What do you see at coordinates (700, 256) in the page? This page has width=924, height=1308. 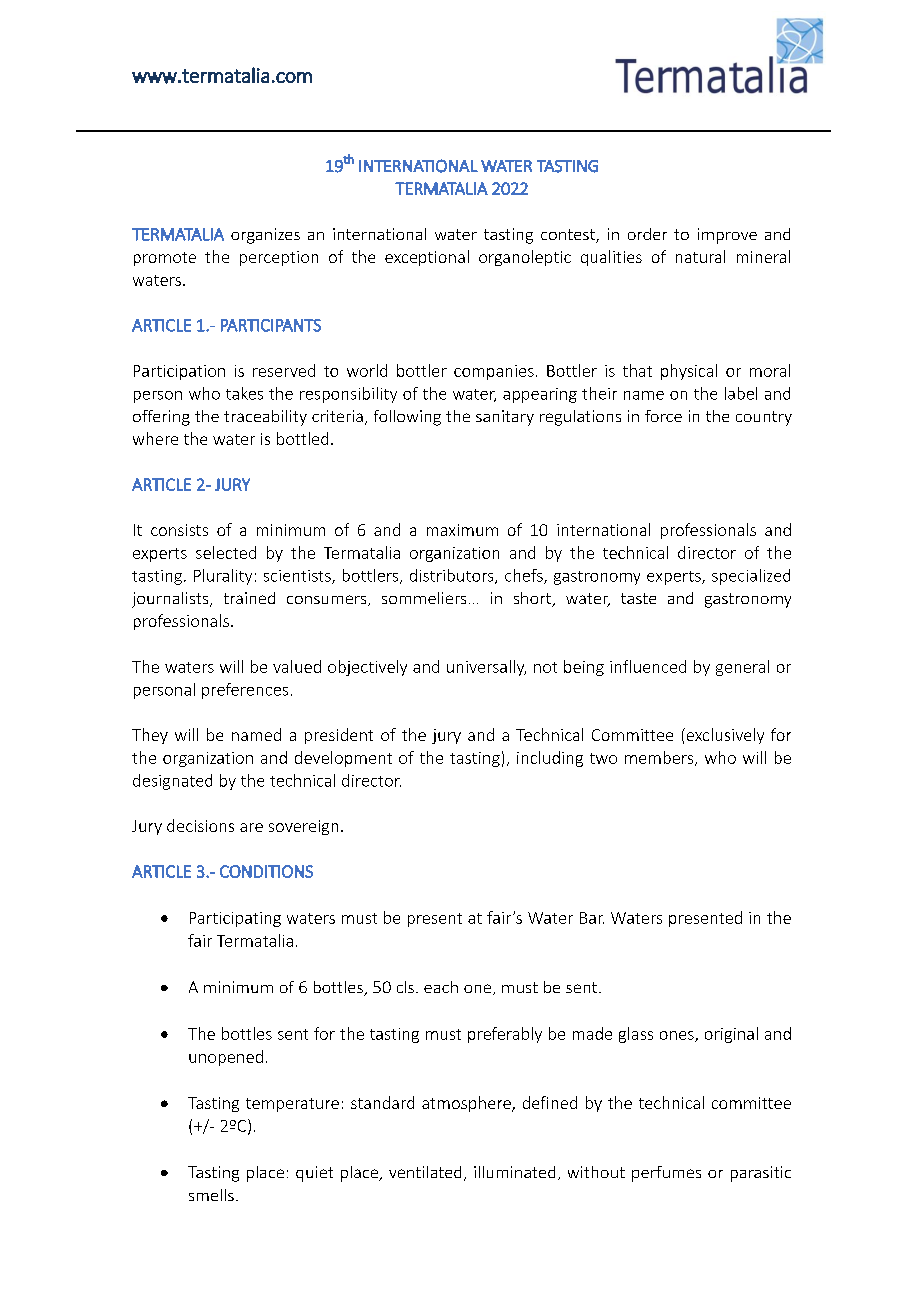 I see `natural` at bounding box center [700, 256].
